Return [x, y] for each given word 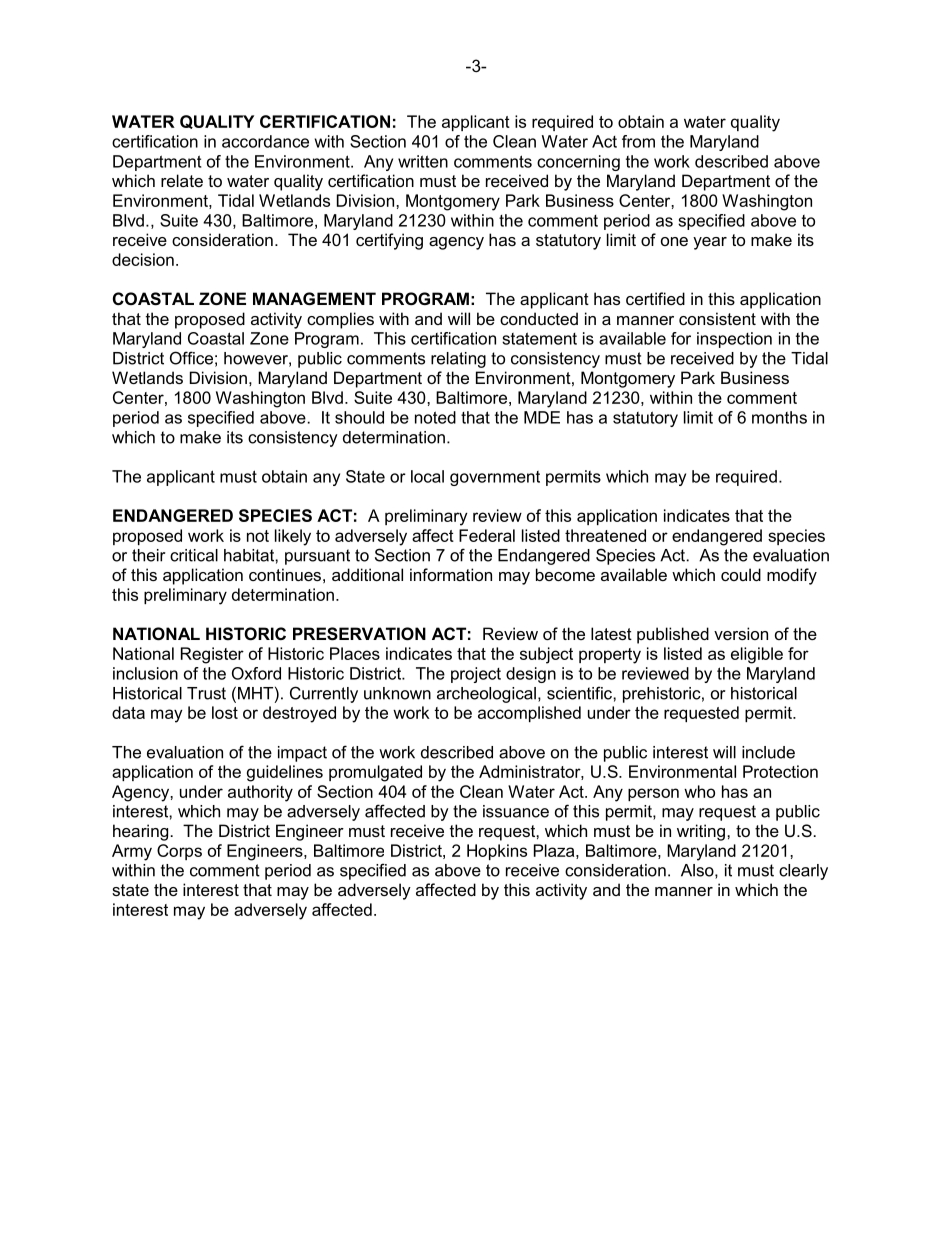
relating [458, 360]
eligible [757, 655]
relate [182, 180]
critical [194, 555]
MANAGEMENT [314, 298]
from [638, 141]
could [741, 574]
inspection [734, 340]
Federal [487, 535]
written [423, 161]
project [476, 675]
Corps [179, 852]
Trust [206, 693]
